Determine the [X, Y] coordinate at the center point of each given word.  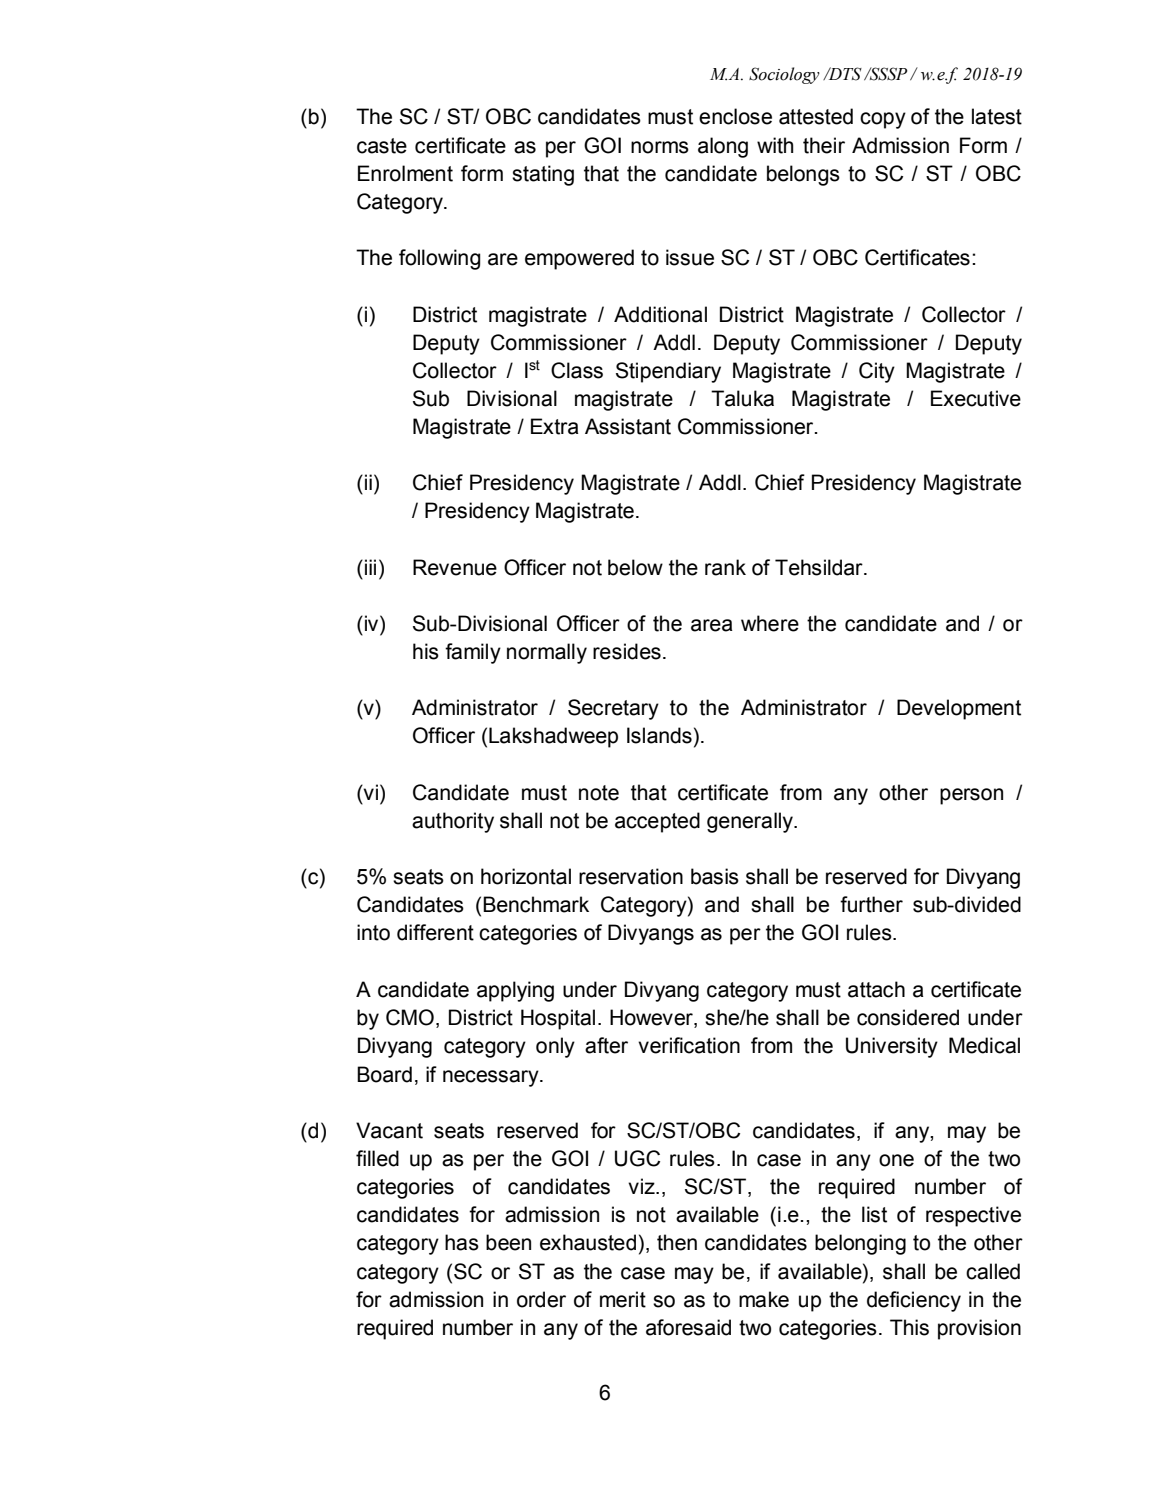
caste [382, 146]
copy [883, 120]
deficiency [914, 1301]
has [462, 1242]
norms [660, 147]
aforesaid [688, 1327]
